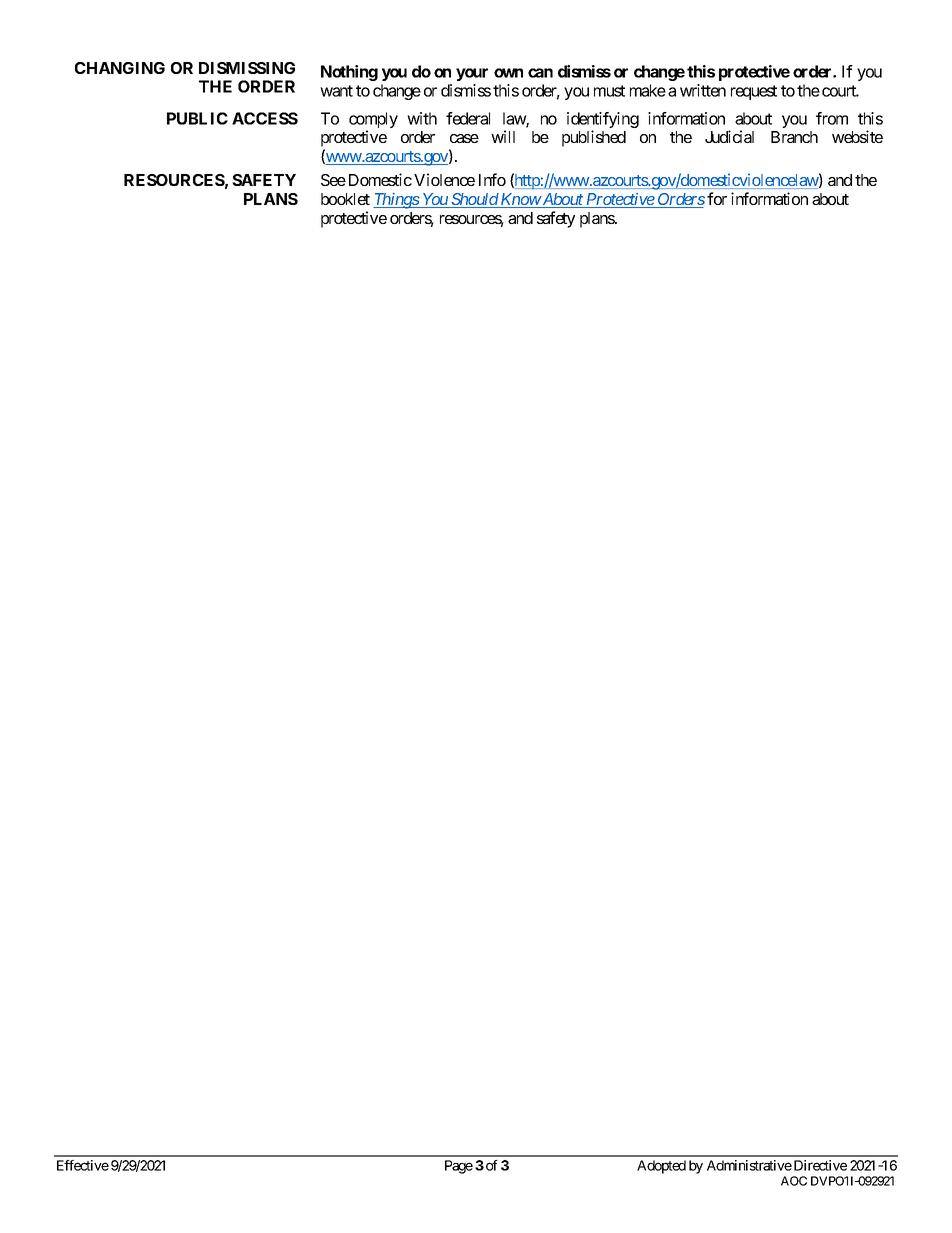  Describe the element at coordinates (794, 137) in the image. I see `Branch` at that location.
